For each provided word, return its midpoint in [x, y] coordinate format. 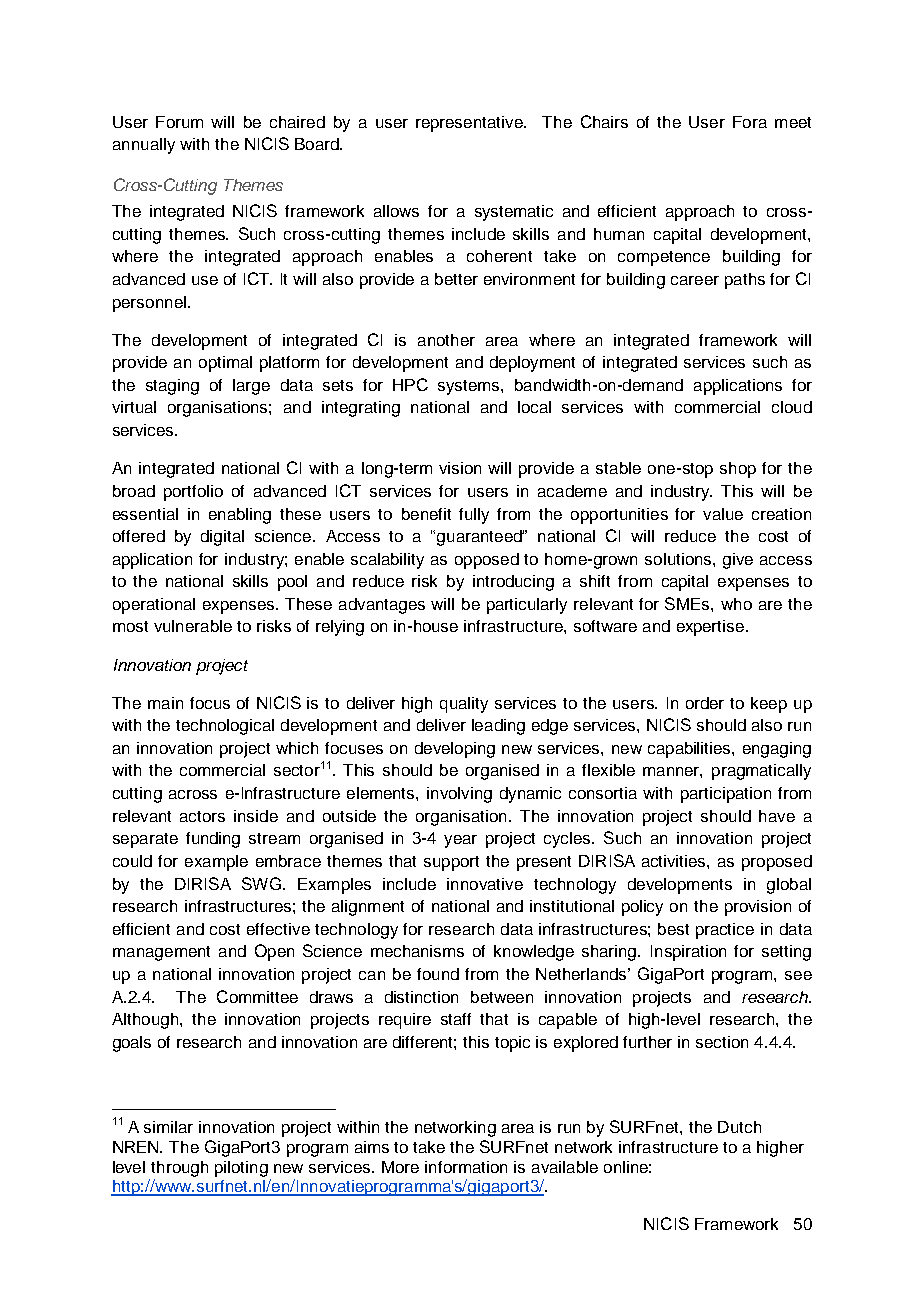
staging [172, 387]
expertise [712, 628]
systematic [514, 213]
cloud [792, 407]
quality [464, 705]
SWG [261, 883]
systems [470, 387]
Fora [750, 122]
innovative [485, 884]
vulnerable [193, 626]
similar [168, 1127]
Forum [179, 122]
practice [725, 931]
